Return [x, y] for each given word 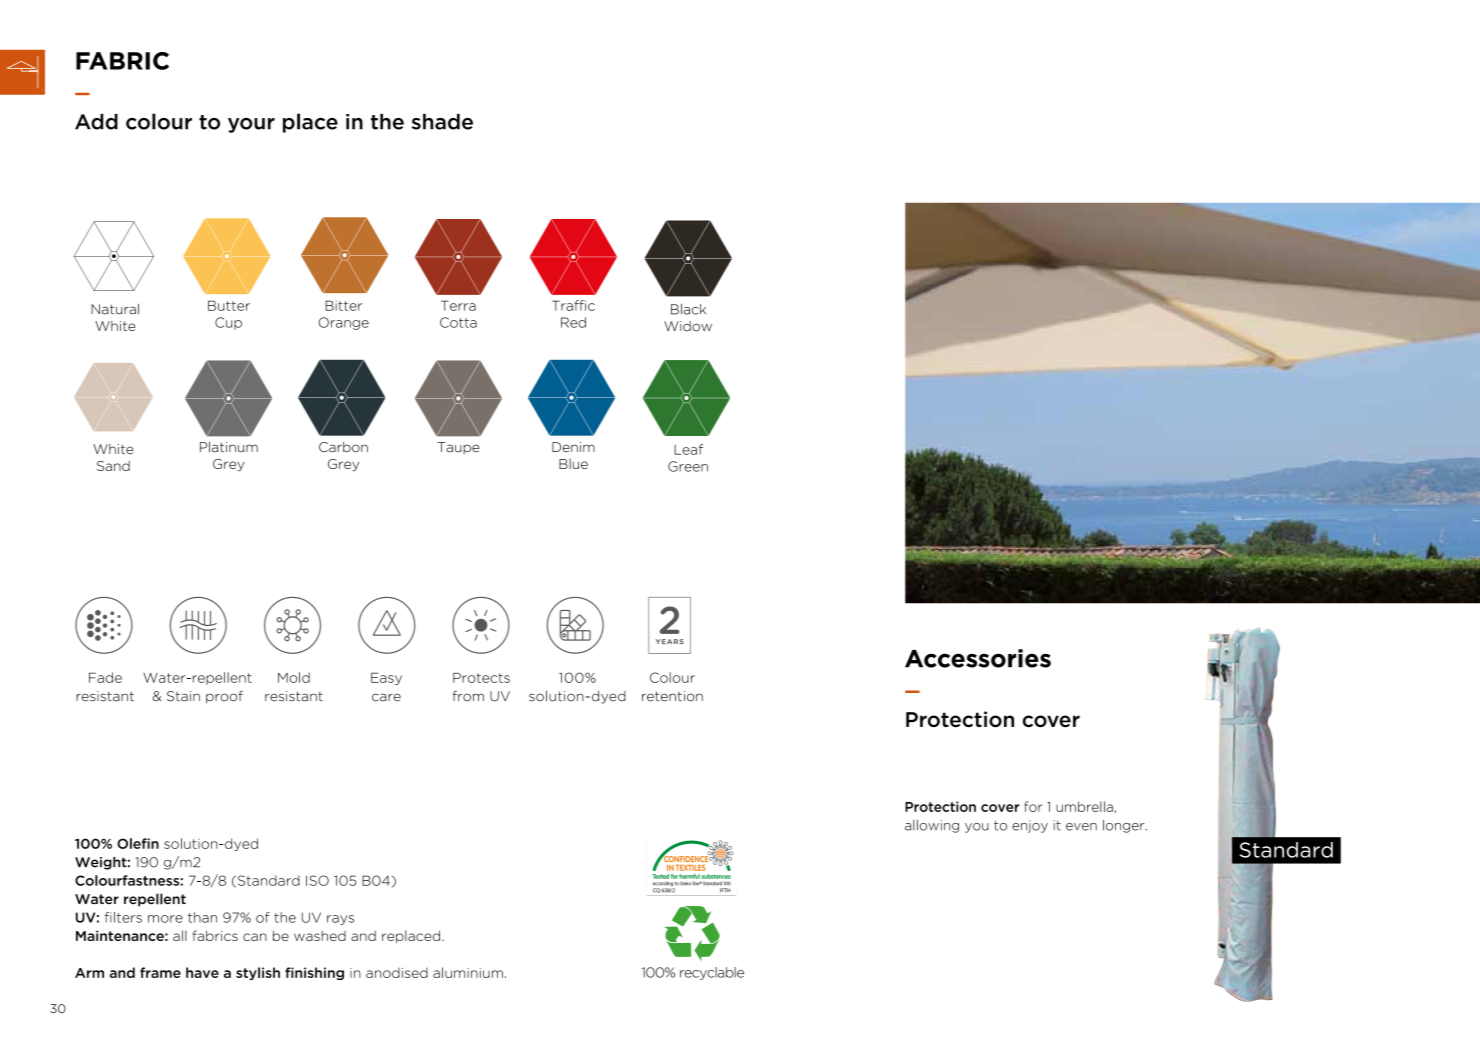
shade [442, 122]
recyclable [712, 973]
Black [688, 309]
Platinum [229, 447]
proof [224, 697]
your [251, 125]
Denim [573, 447]
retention [672, 696]
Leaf [688, 449]
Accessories [978, 658]
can [255, 937]
